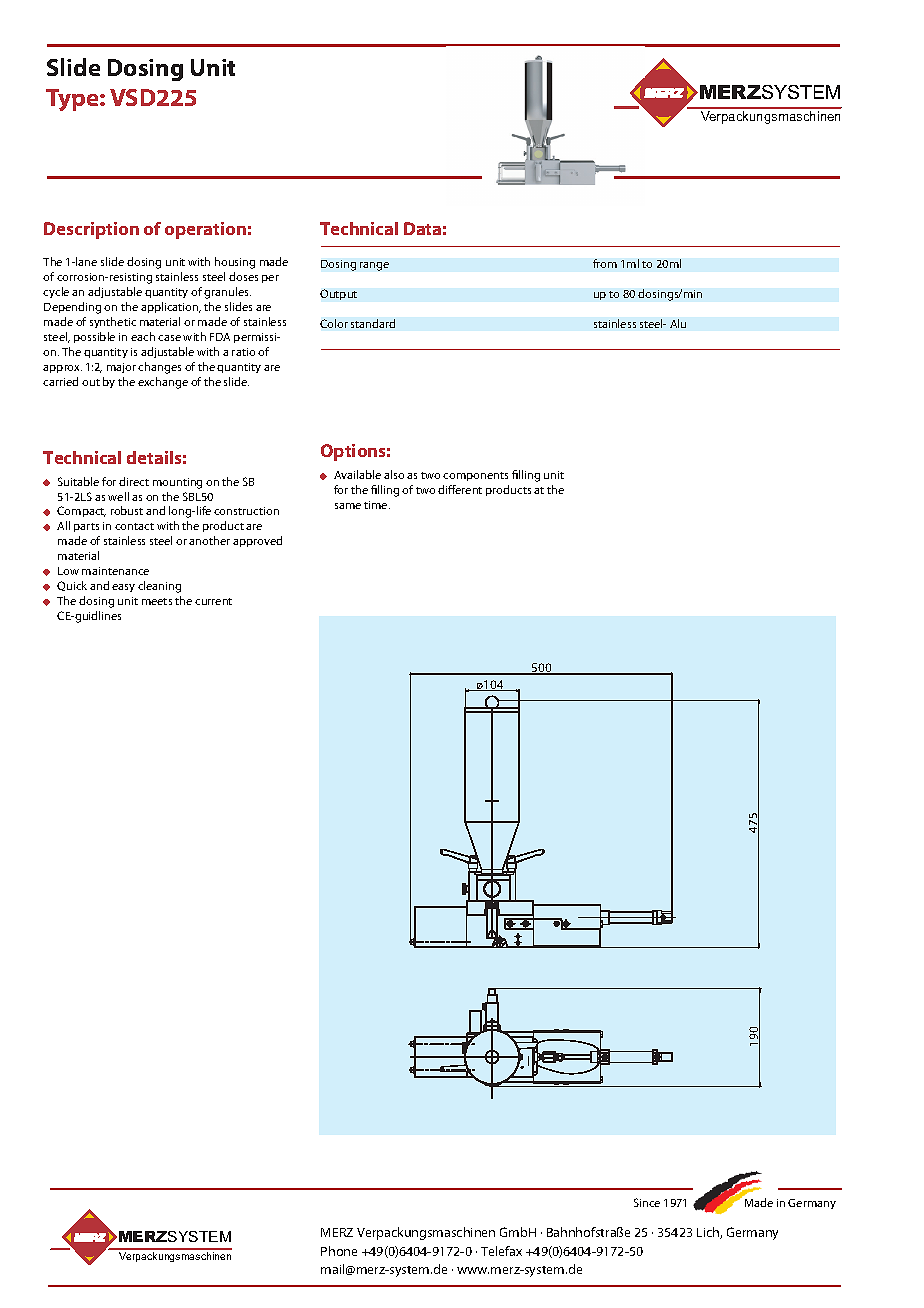  I want to click on different, so click(460, 489).
